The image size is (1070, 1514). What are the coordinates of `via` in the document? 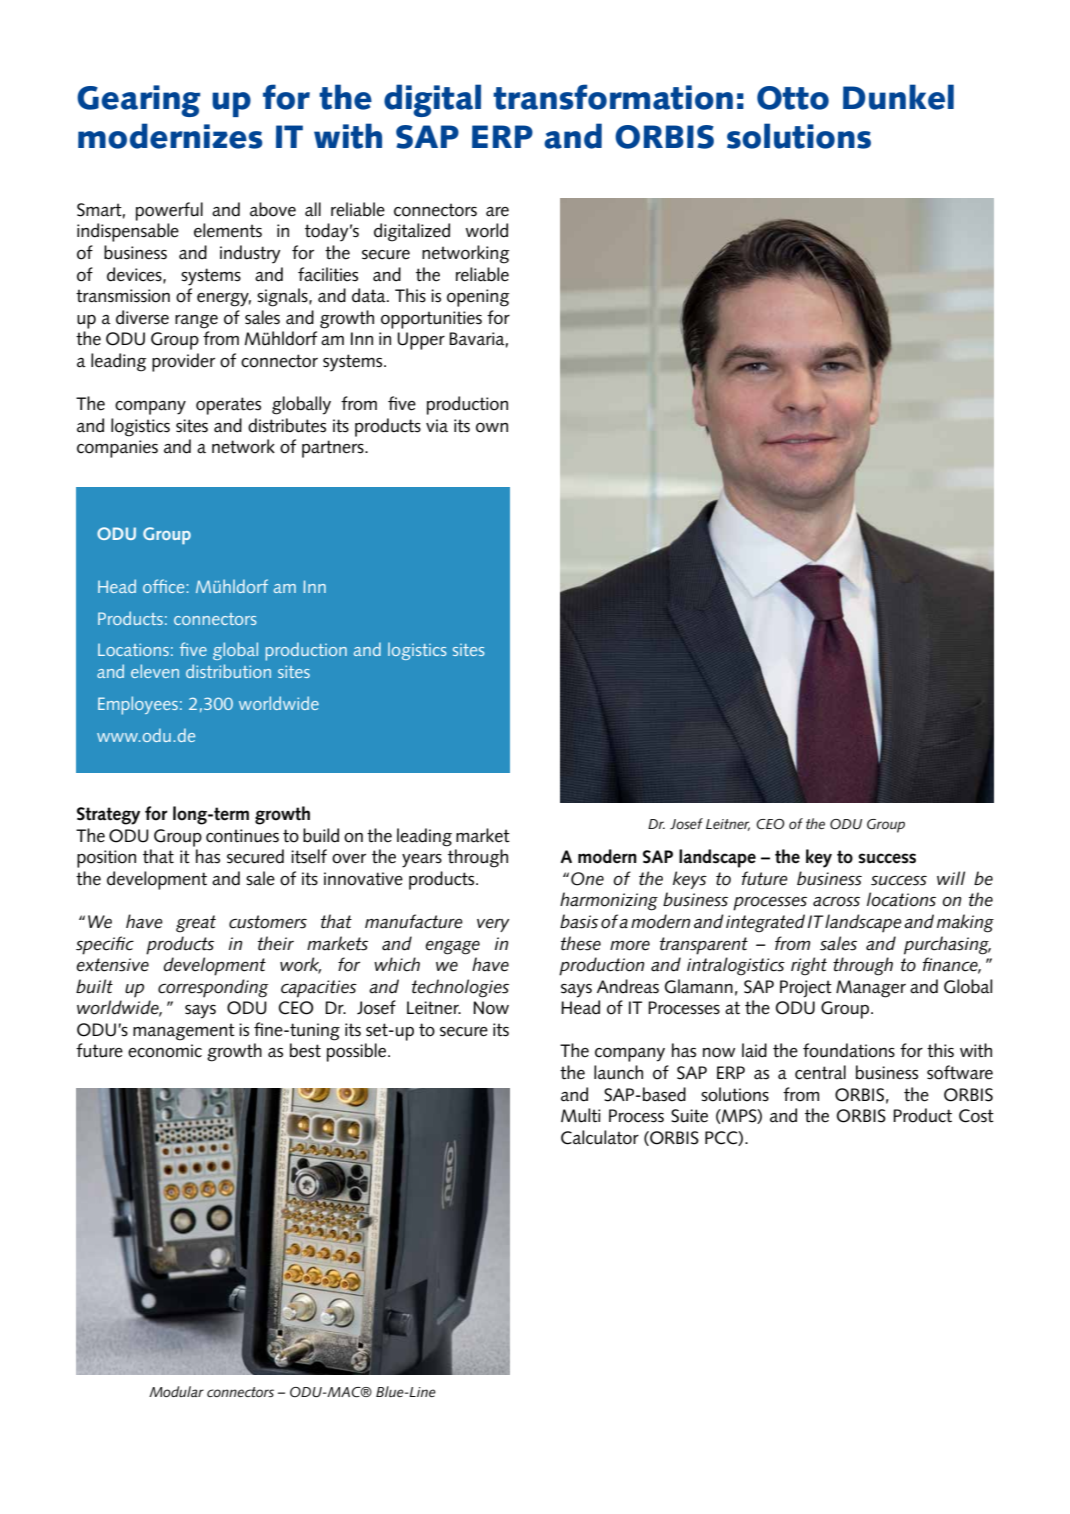 It's located at (437, 426).
